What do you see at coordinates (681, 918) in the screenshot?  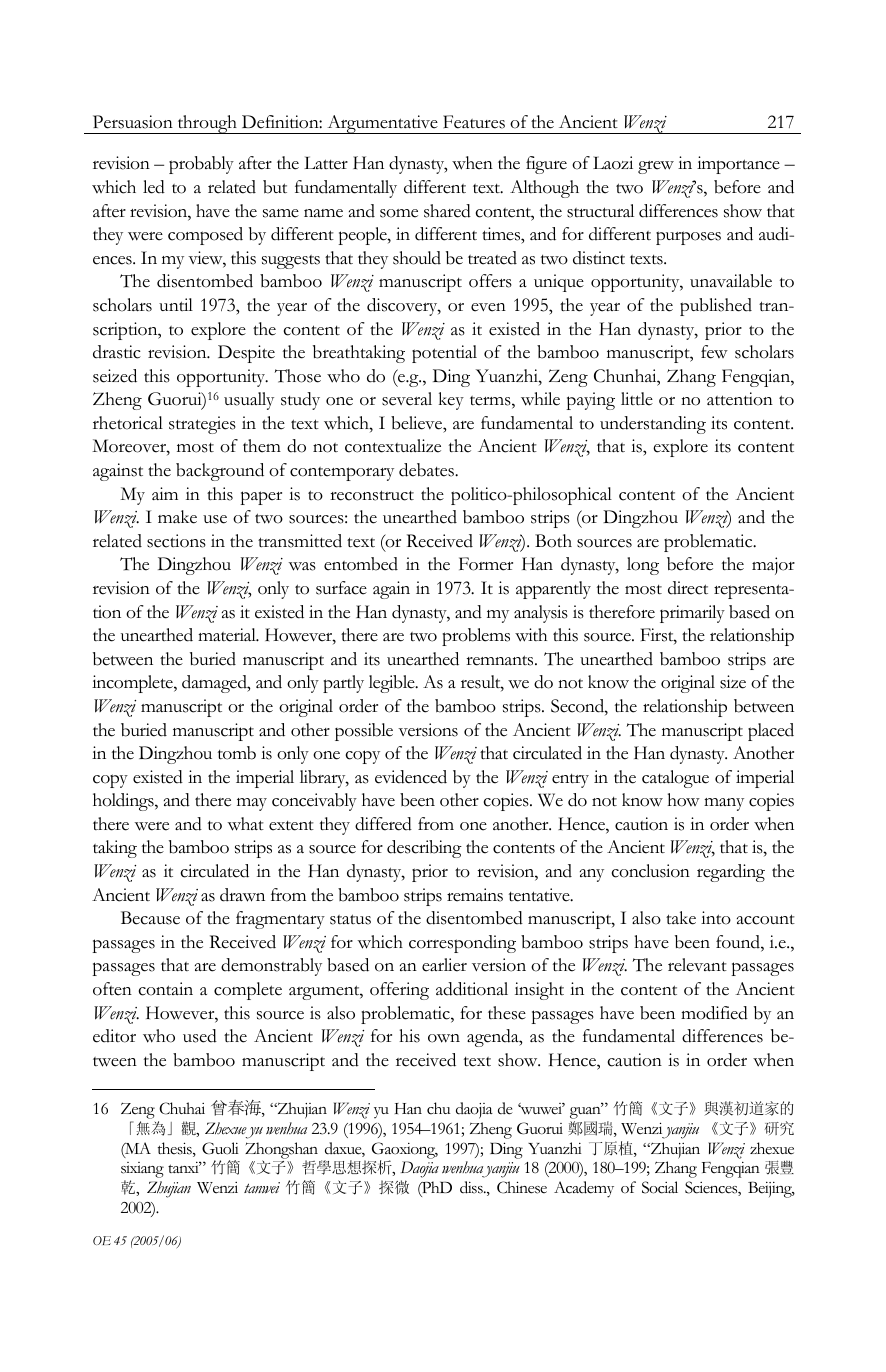 I see `take` at bounding box center [681, 918].
